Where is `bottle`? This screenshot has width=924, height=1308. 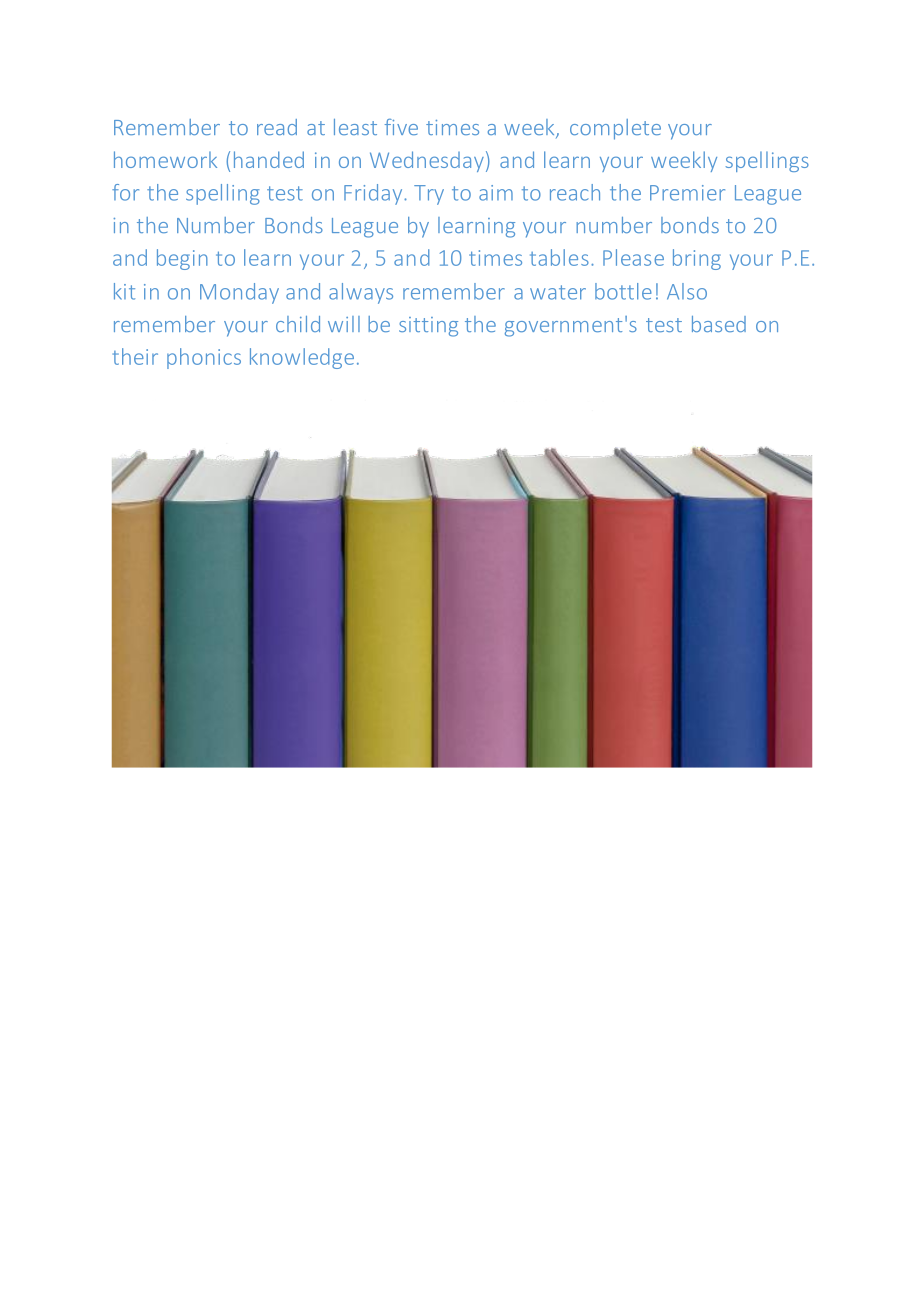 bottle is located at coordinates (623, 291).
